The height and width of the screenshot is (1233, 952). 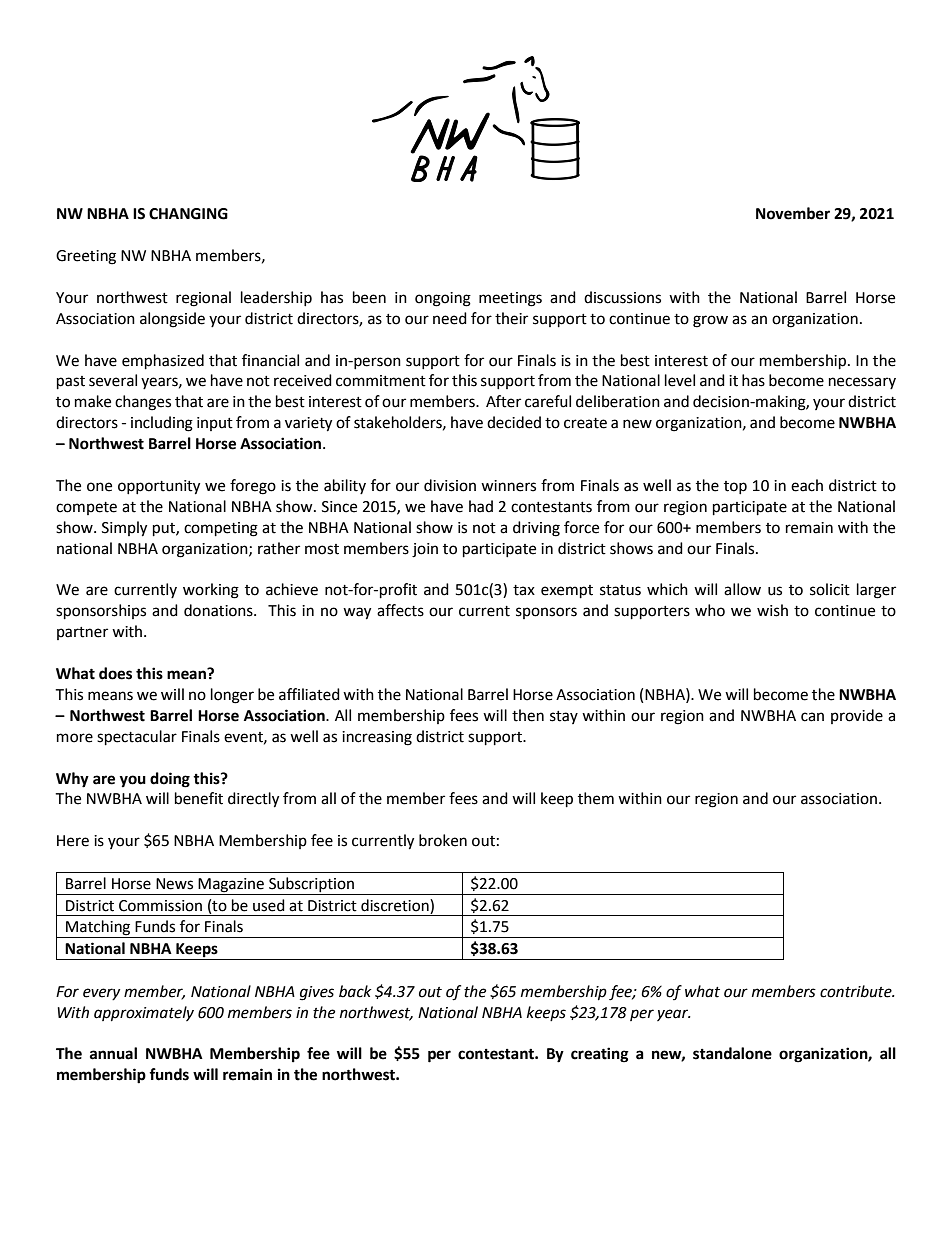 What do you see at coordinates (144, 1014) in the screenshot?
I see `approximately` at bounding box center [144, 1014].
